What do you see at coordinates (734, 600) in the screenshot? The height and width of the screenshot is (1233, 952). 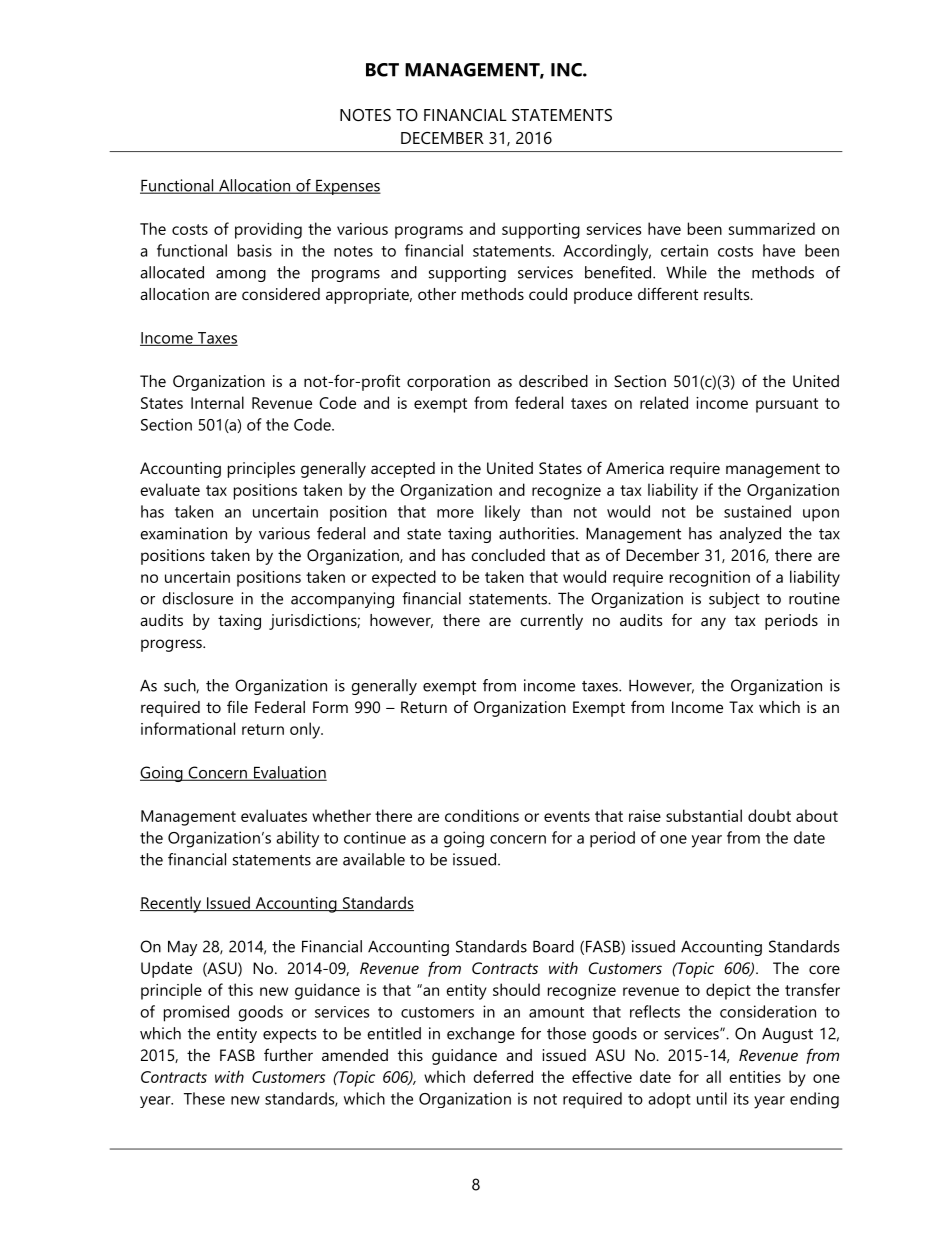 I see `subject` at bounding box center [734, 600].
